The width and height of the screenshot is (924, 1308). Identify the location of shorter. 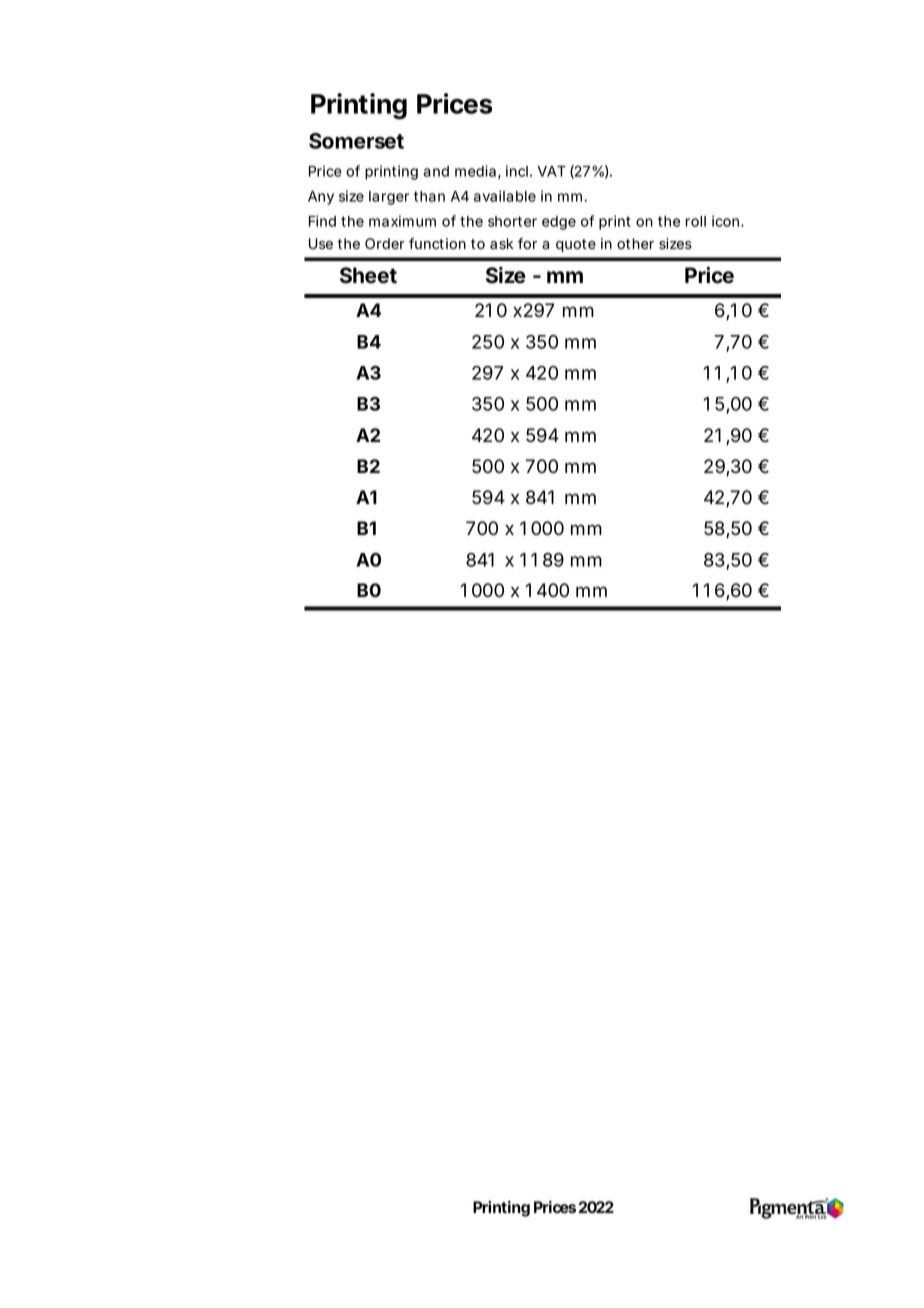
(512, 221).
